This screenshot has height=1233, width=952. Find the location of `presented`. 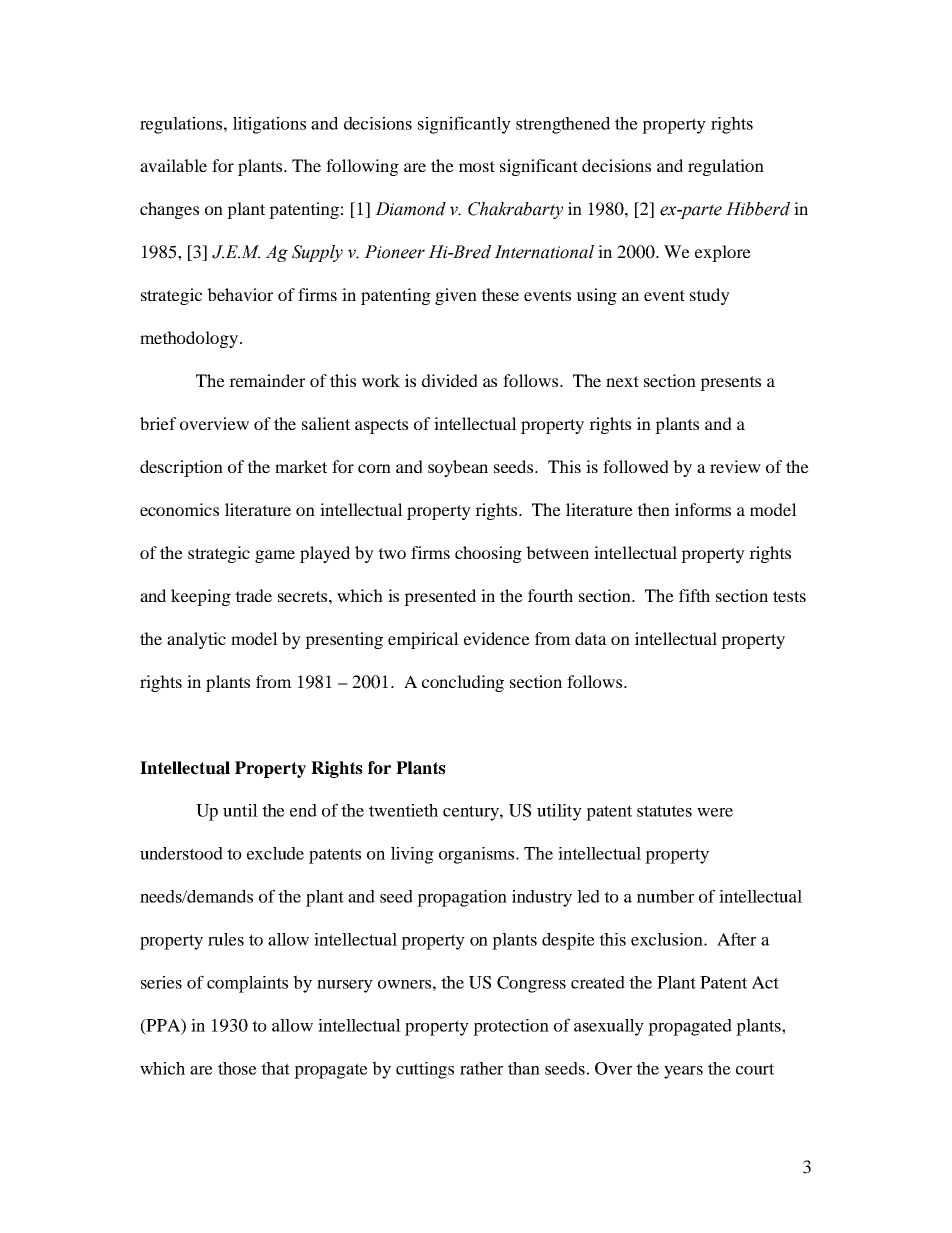

presented is located at coordinates (440, 597).
